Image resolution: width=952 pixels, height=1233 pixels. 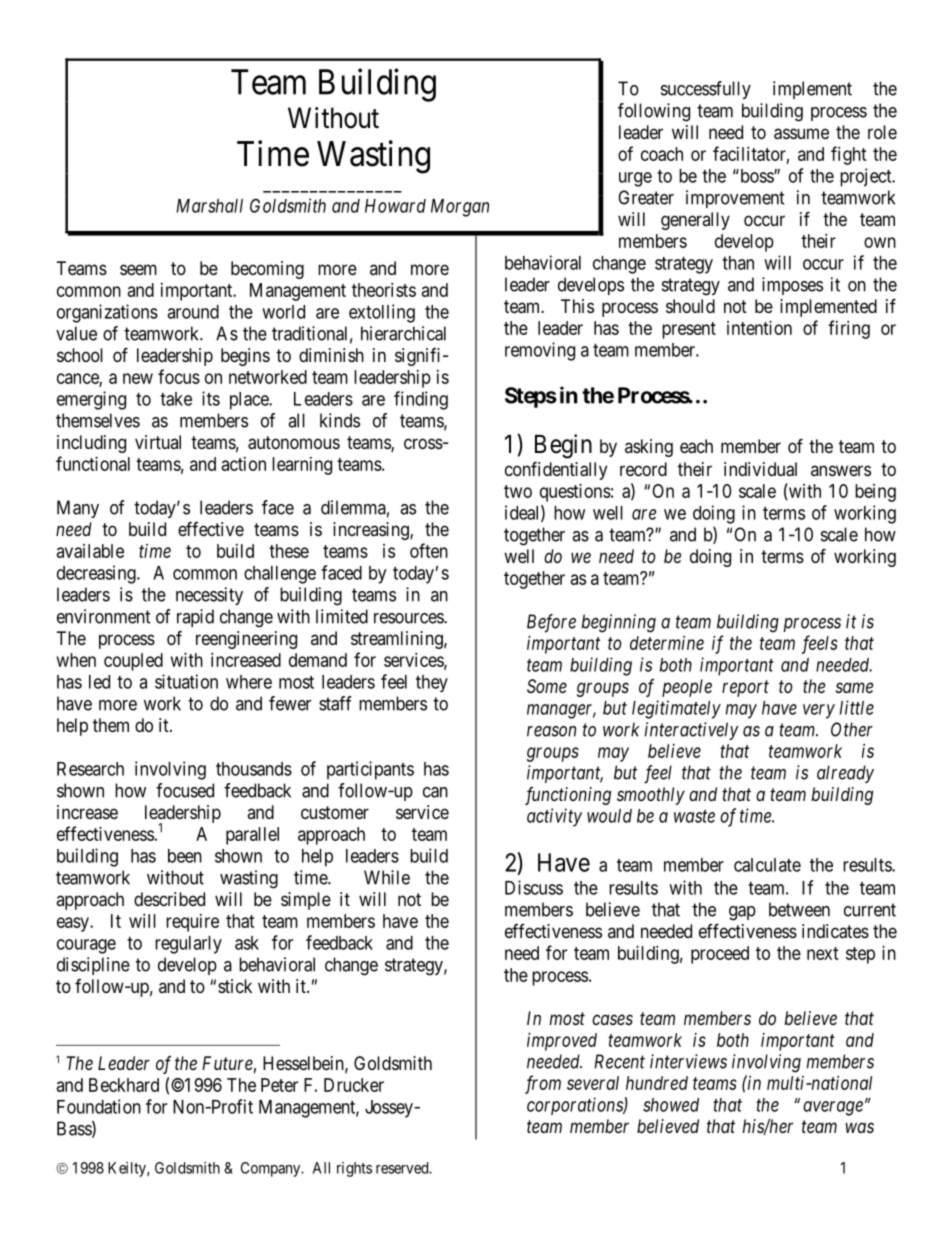 What do you see at coordinates (460, 208) in the page?
I see `Morgan` at bounding box center [460, 208].
